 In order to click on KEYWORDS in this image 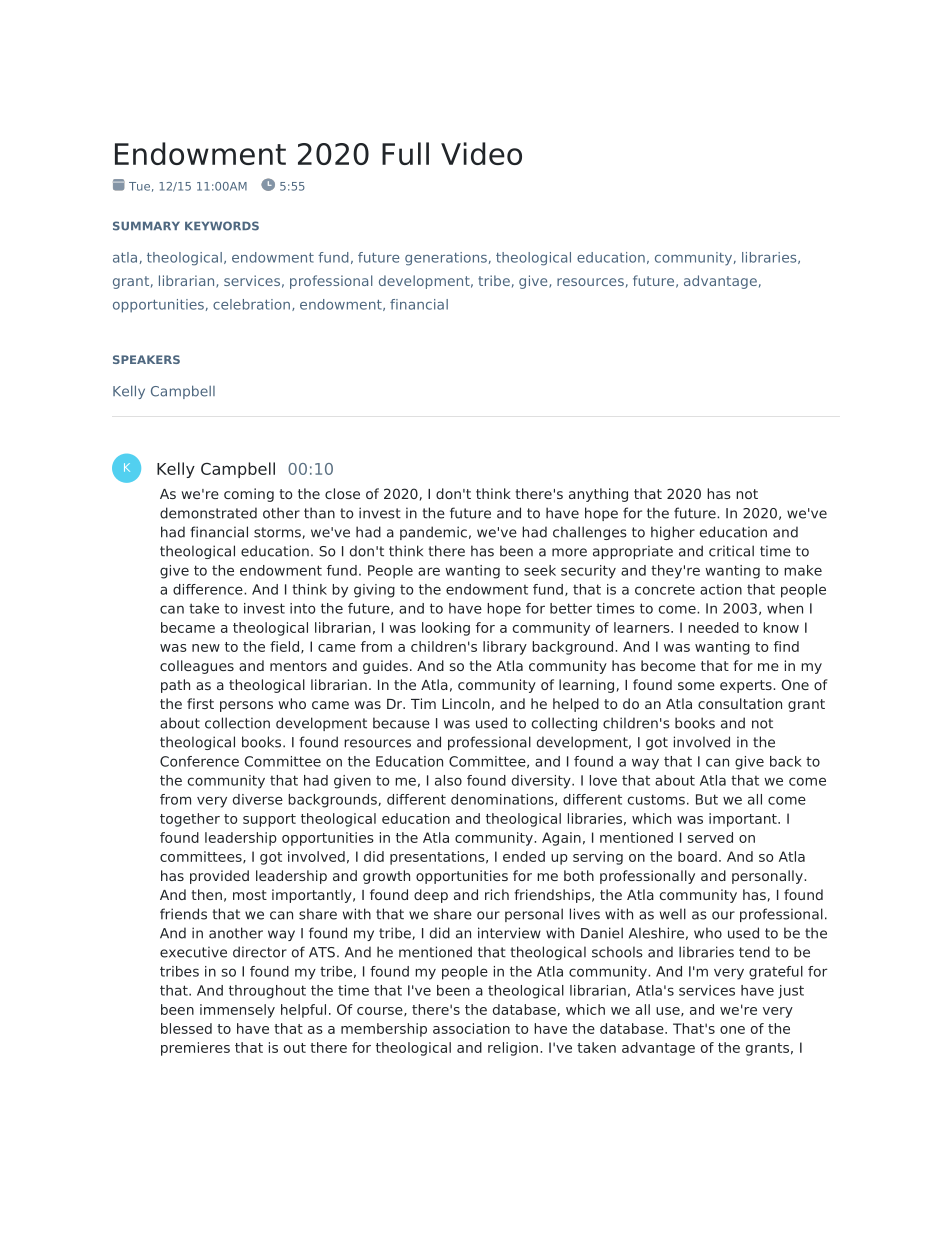, I will do `click(222, 226)`.
